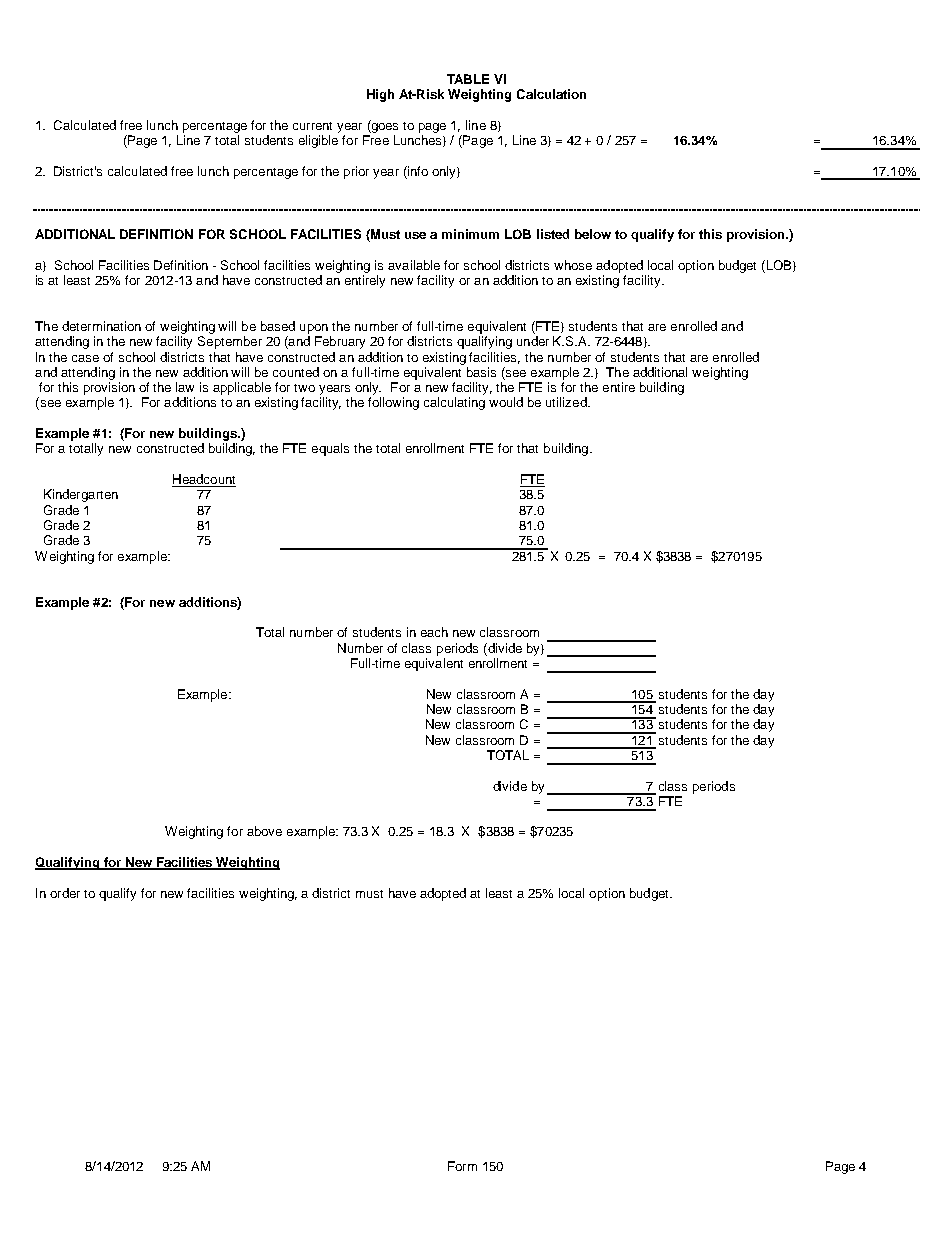 Image resolution: width=952 pixels, height=1233 pixels. I want to click on current, so click(312, 126).
